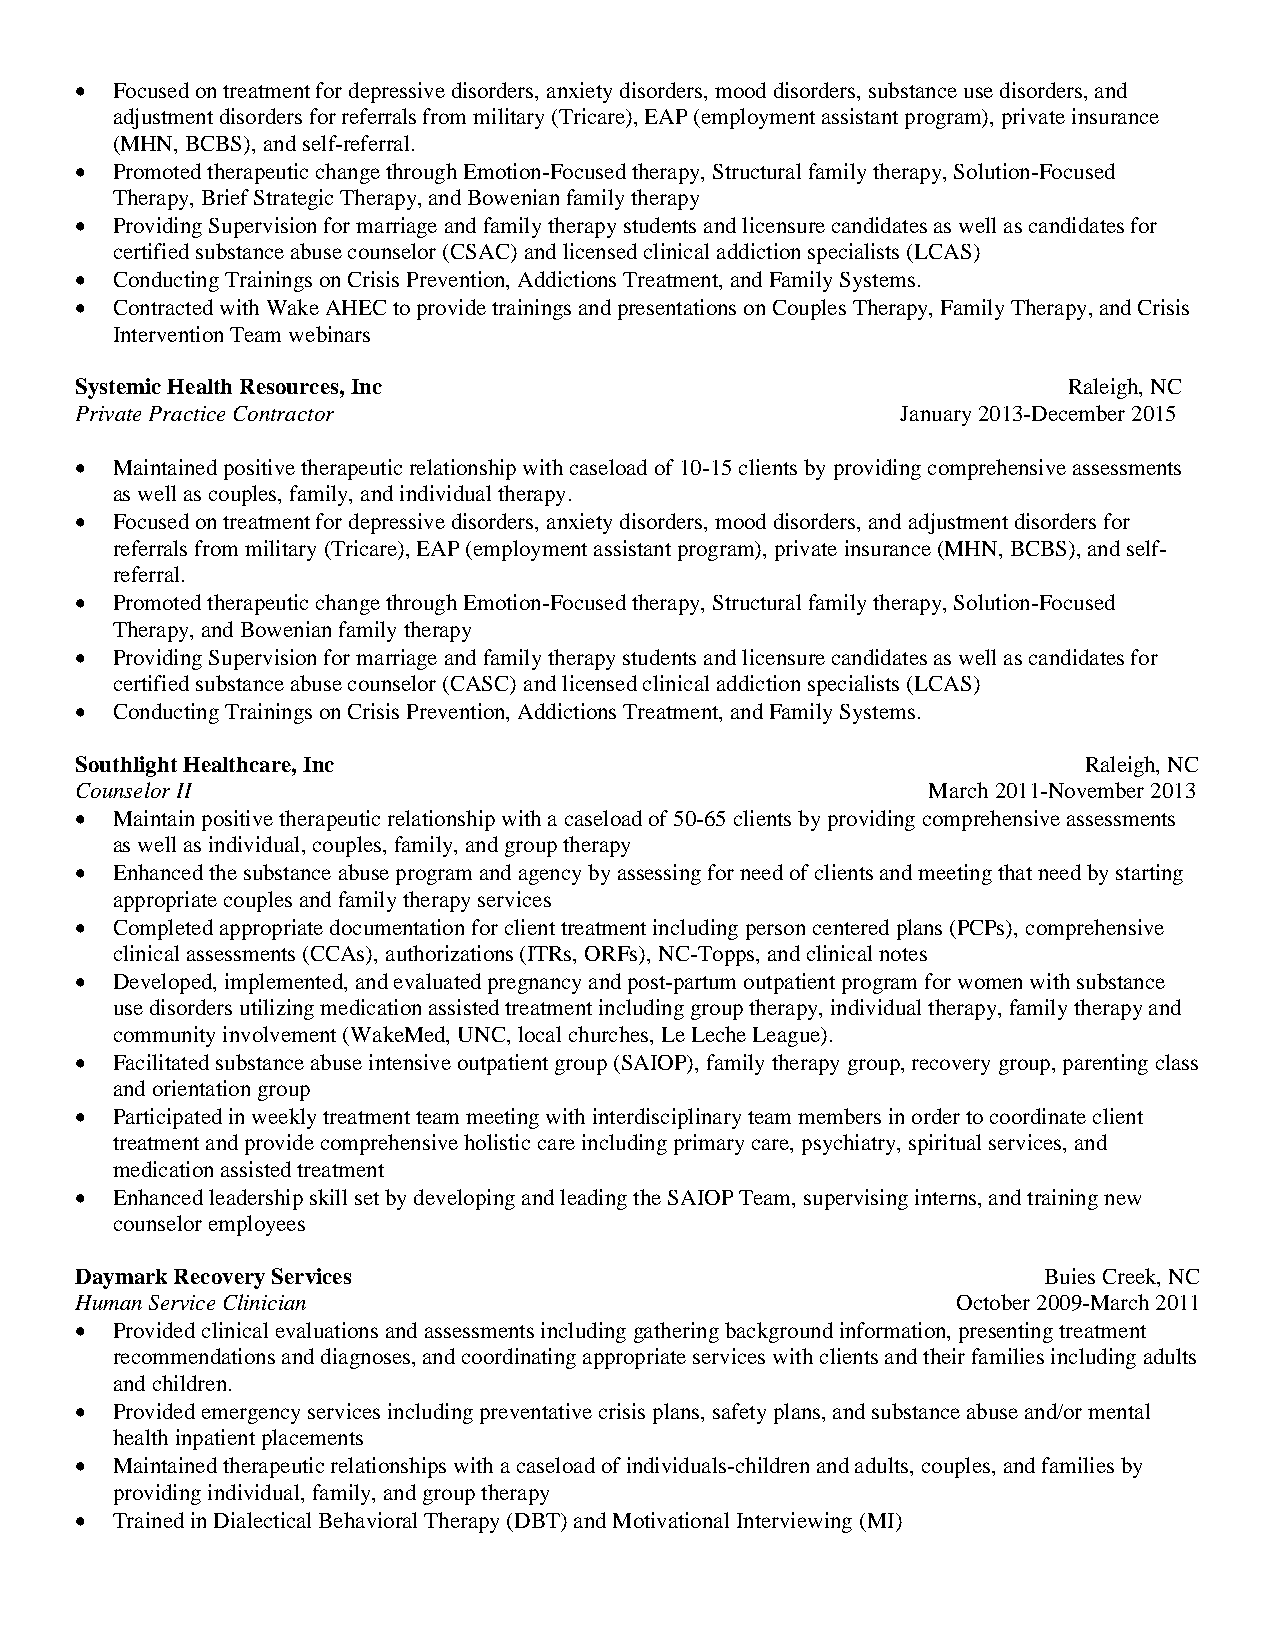 The height and width of the screenshot is (1650, 1275). Describe the element at coordinates (677, 309) in the screenshot. I see `presentations` at that location.
